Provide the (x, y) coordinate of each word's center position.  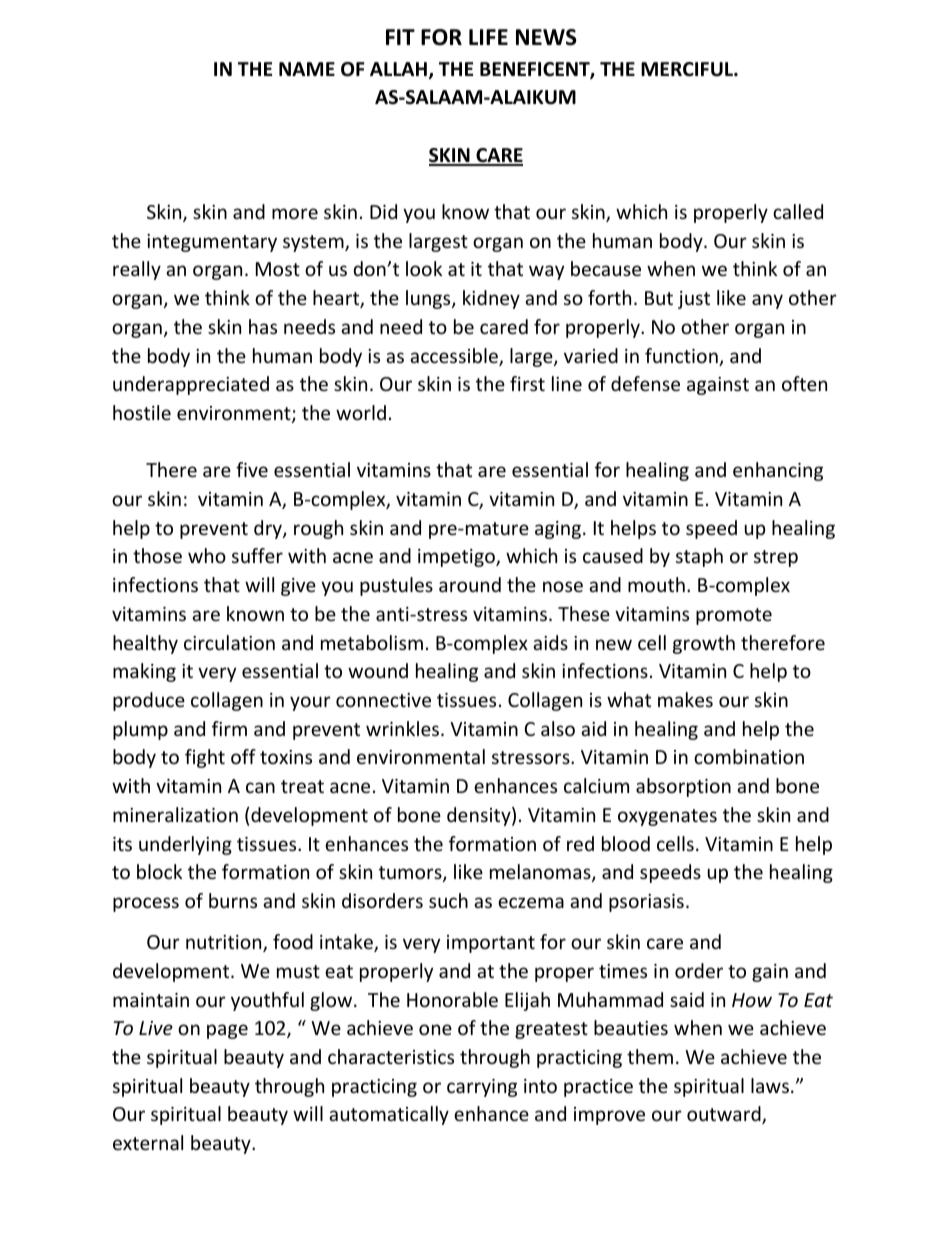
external (148, 1142)
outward (725, 1115)
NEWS (546, 37)
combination (749, 756)
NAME (307, 69)
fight (205, 758)
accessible (455, 357)
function (682, 357)
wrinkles (404, 728)
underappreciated (191, 385)
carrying (482, 1088)
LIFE (488, 37)
